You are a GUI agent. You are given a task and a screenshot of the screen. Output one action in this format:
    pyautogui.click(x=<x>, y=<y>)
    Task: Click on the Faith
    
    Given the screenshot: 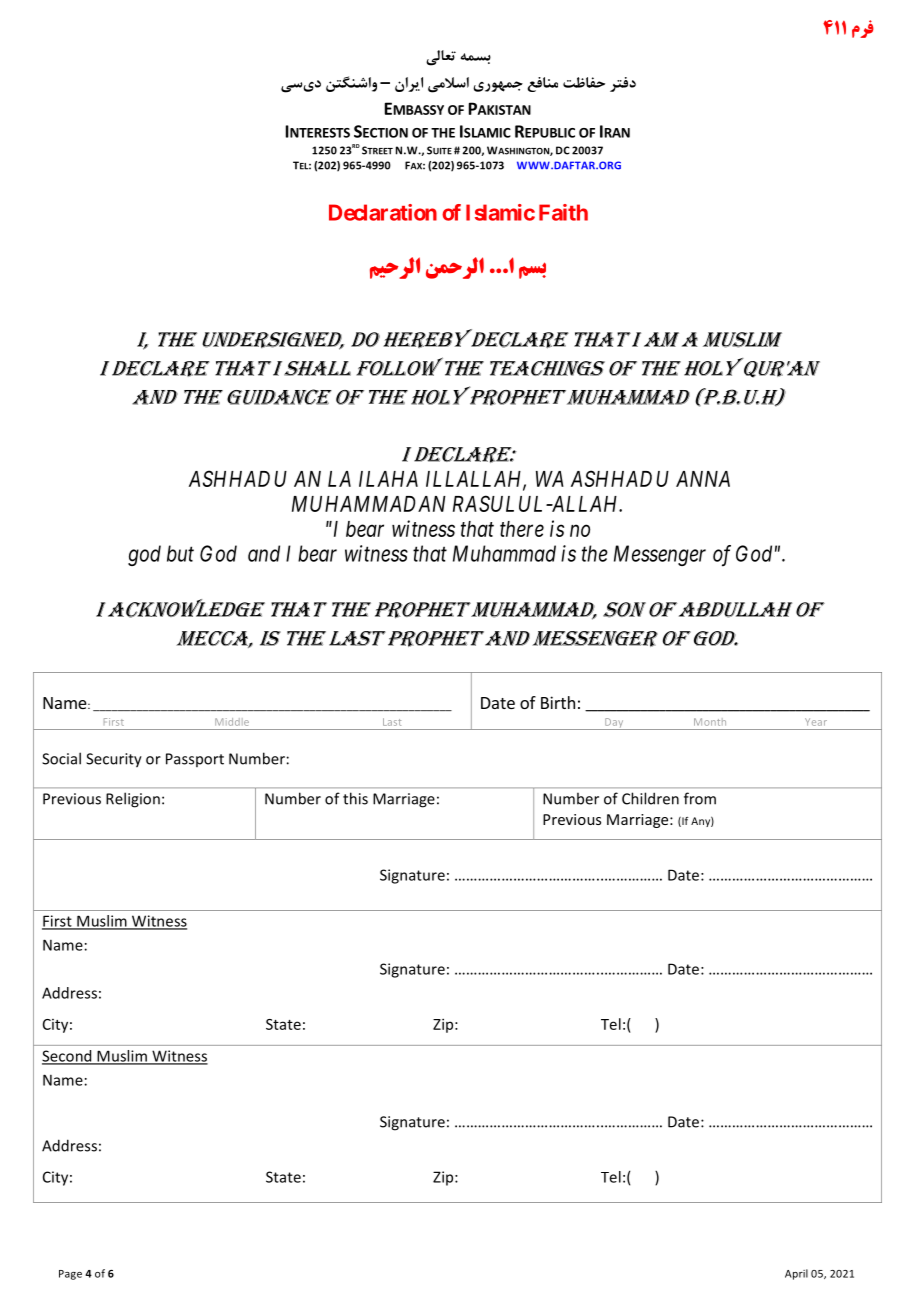 What is the action you would take?
    pyautogui.click(x=563, y=212)
